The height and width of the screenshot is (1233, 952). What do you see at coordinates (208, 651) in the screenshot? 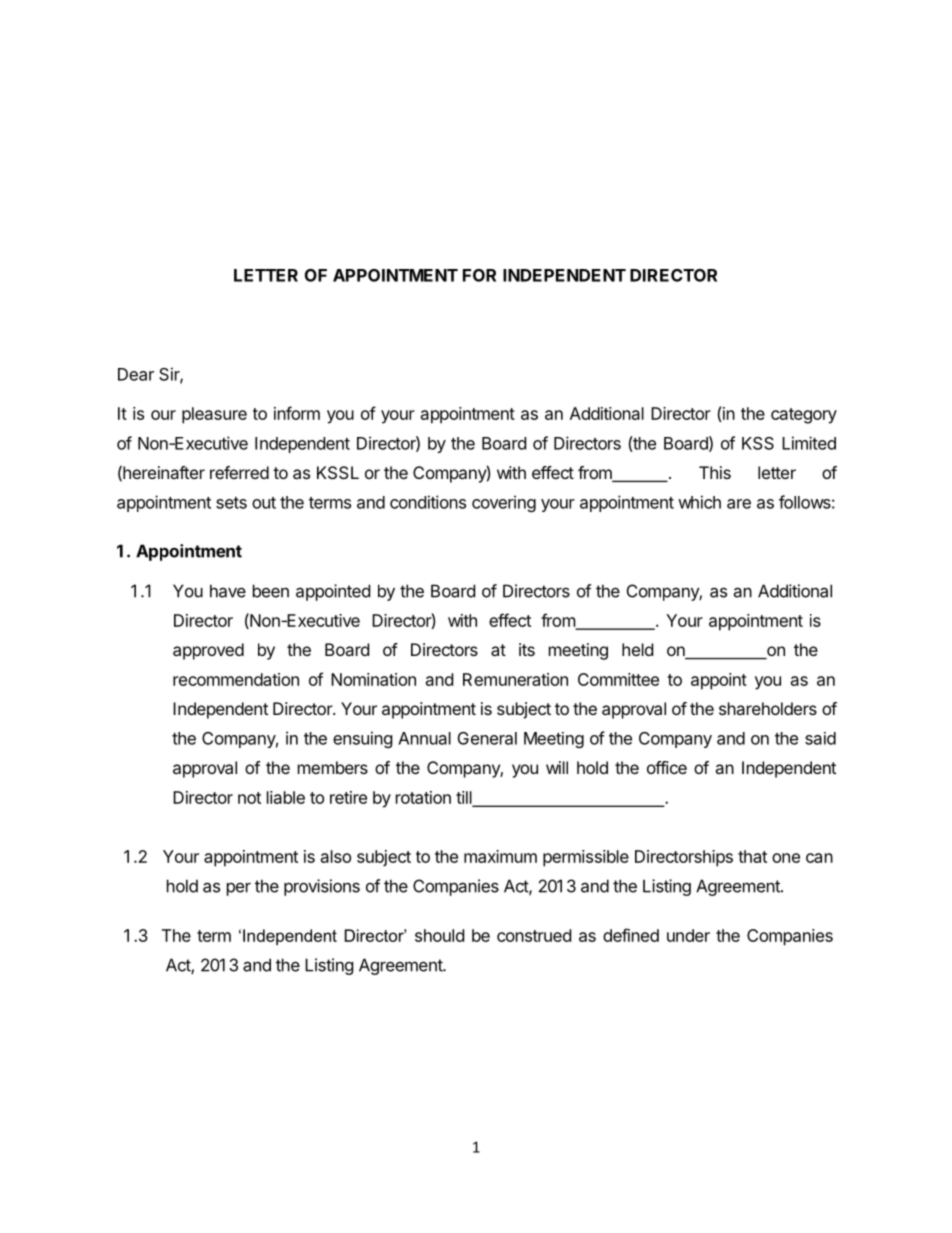
I see `approved` at bounding box center [208, 651].
